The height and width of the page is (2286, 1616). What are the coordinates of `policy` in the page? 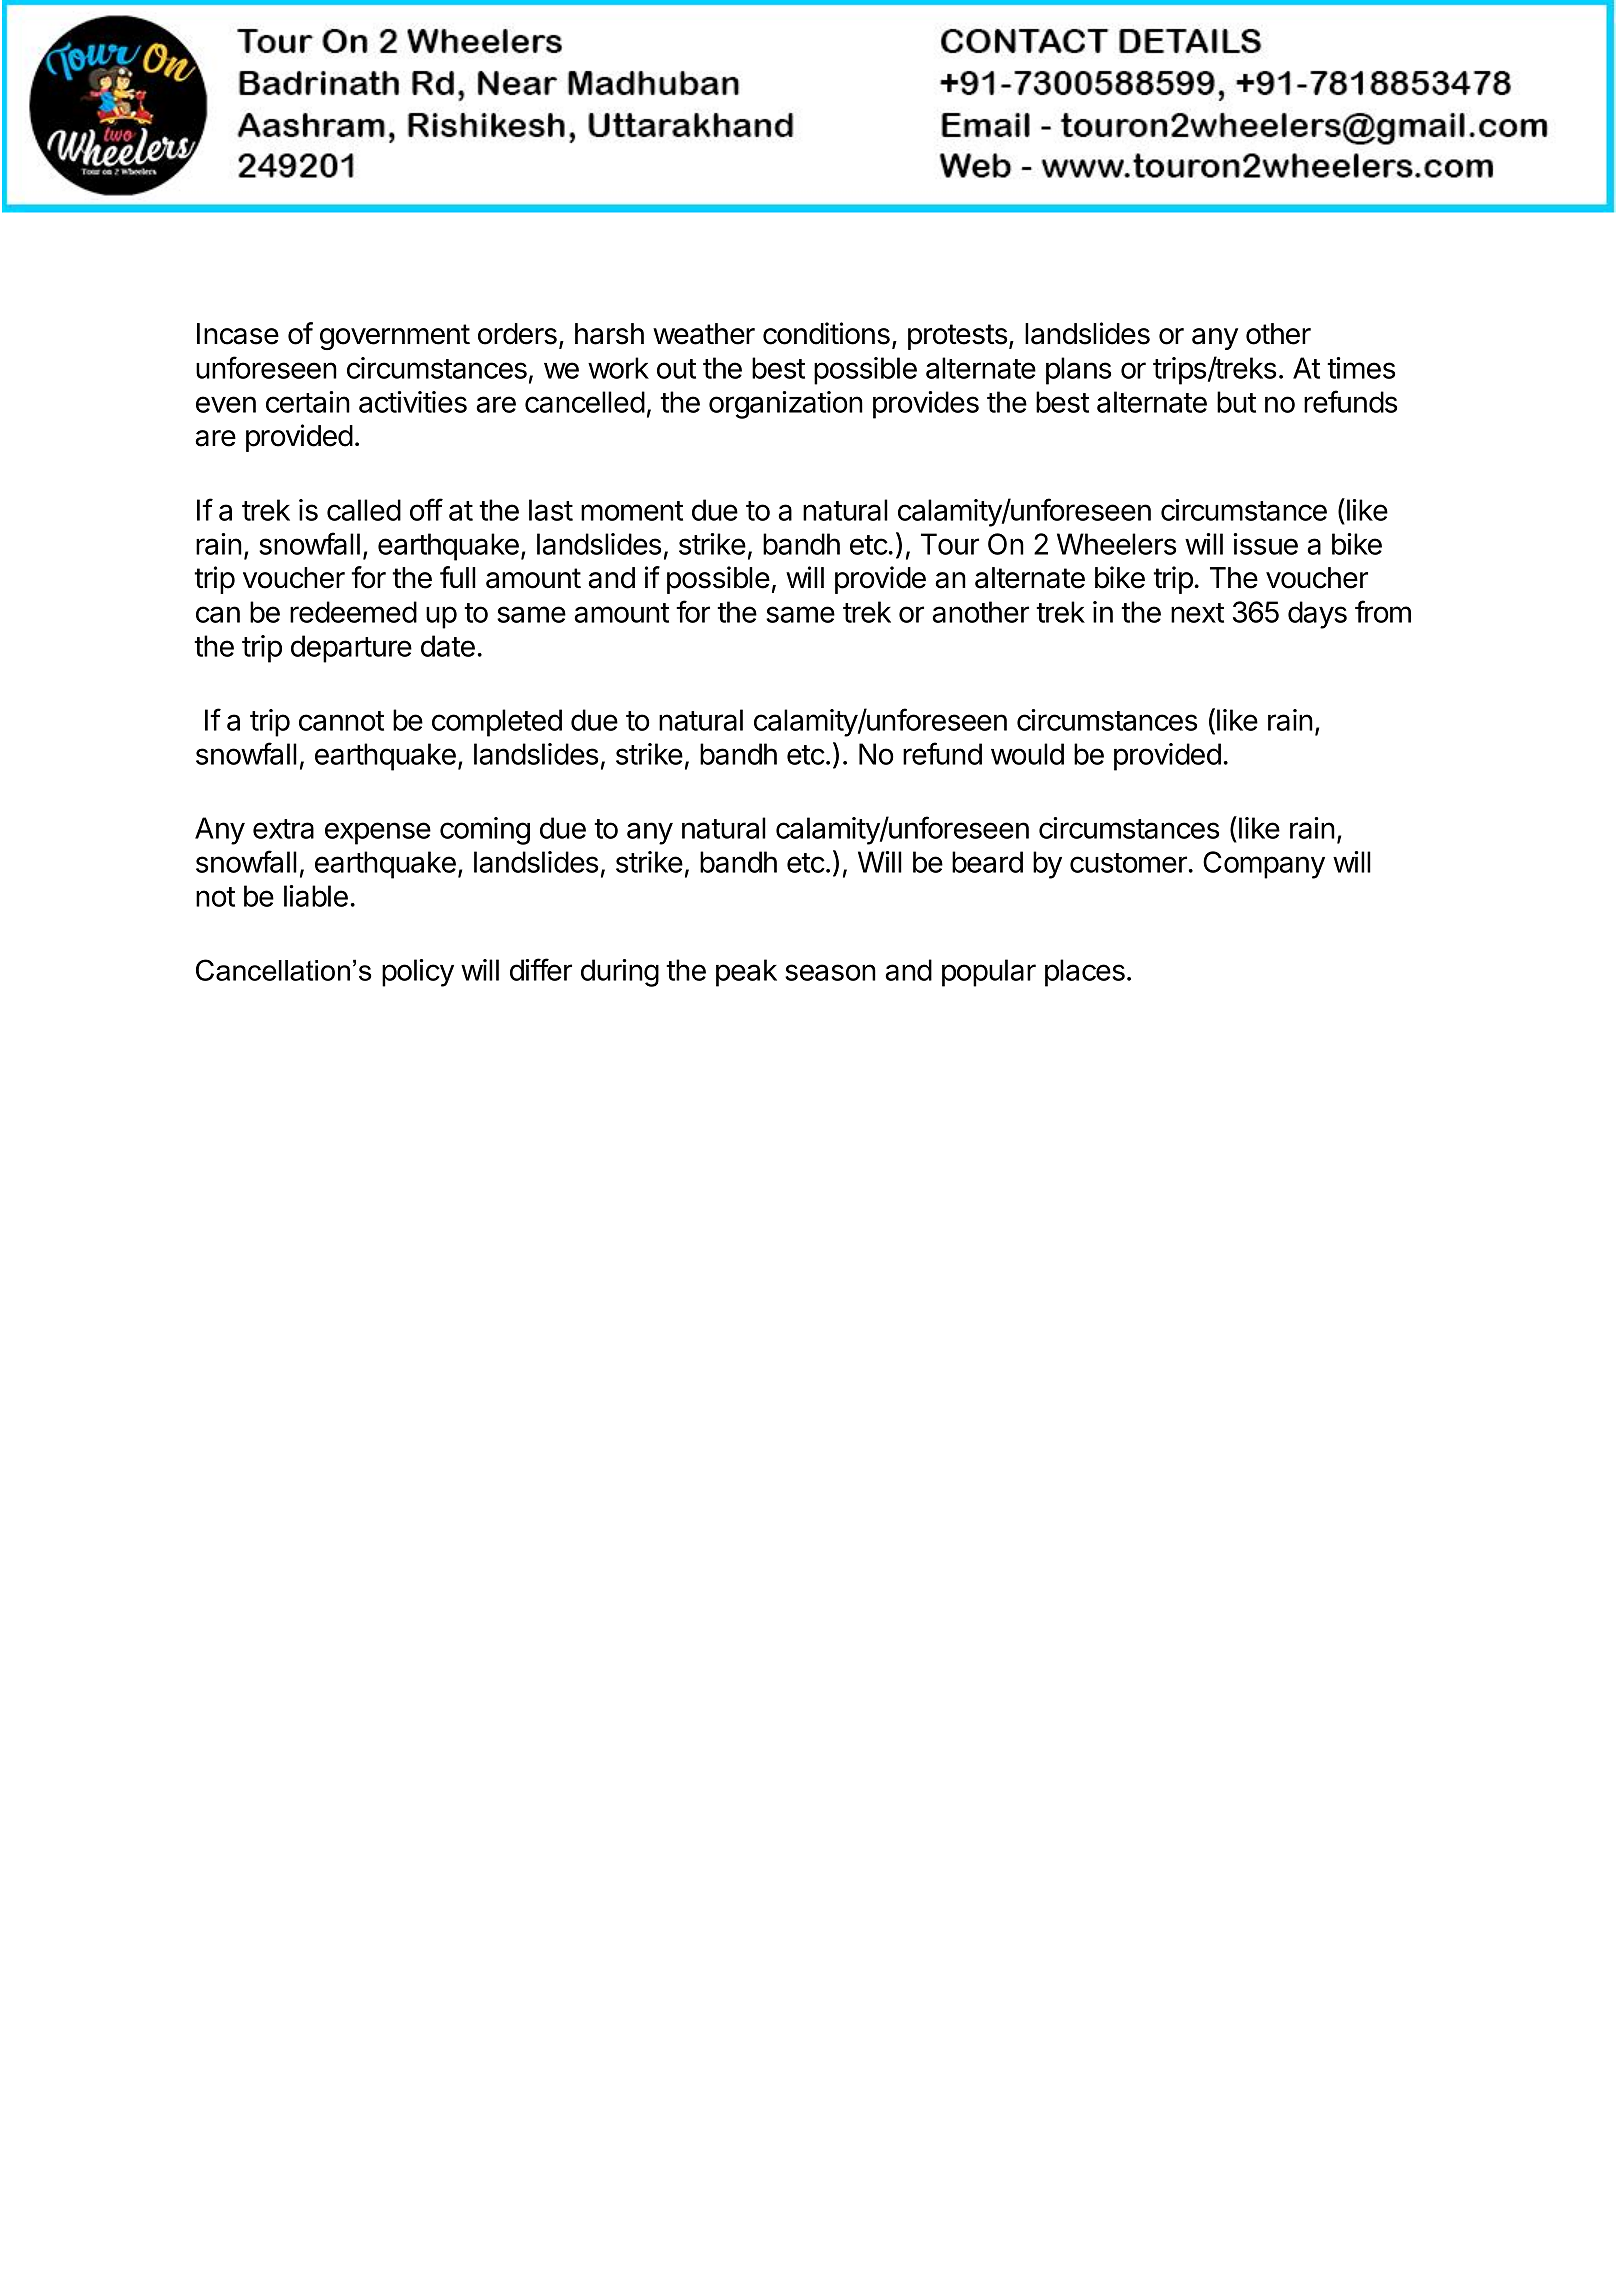 It's located at (418, 973).
